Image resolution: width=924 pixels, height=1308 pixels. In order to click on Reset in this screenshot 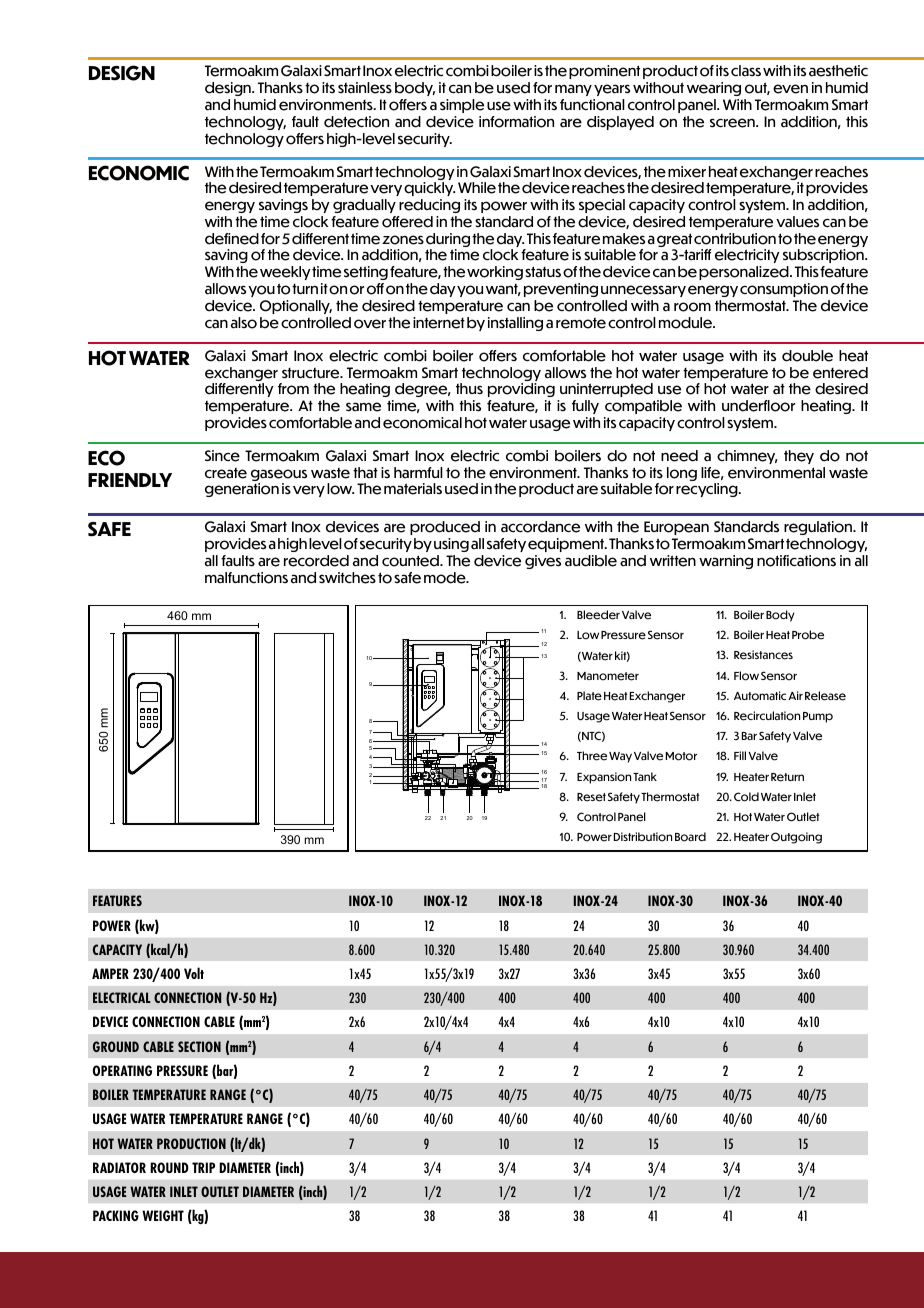, I will do `click(591, 797)`.
